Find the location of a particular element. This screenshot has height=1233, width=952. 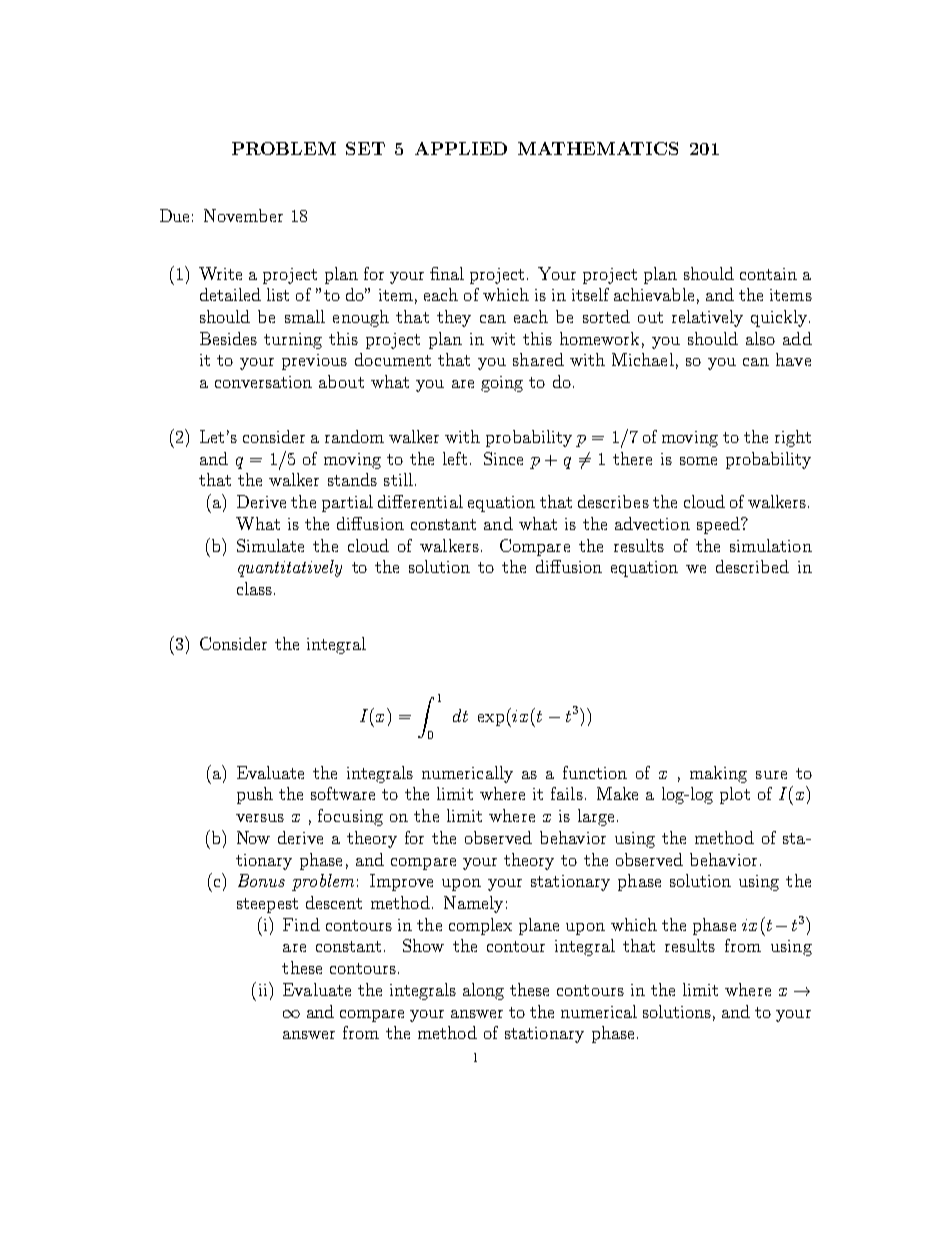

differential is located at coordinates (420, 501).
